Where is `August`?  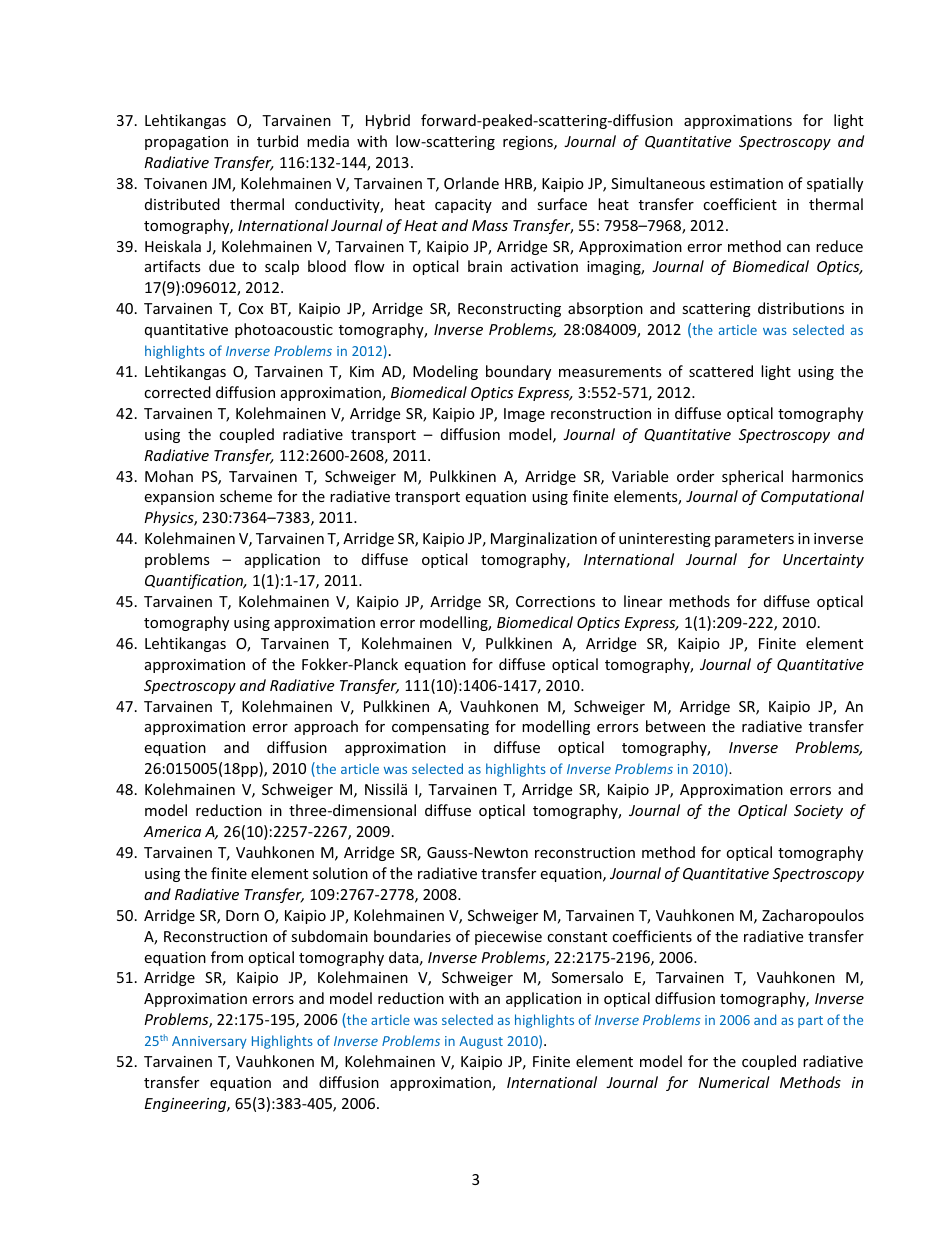 August is located at coordinates (481, 1042).
